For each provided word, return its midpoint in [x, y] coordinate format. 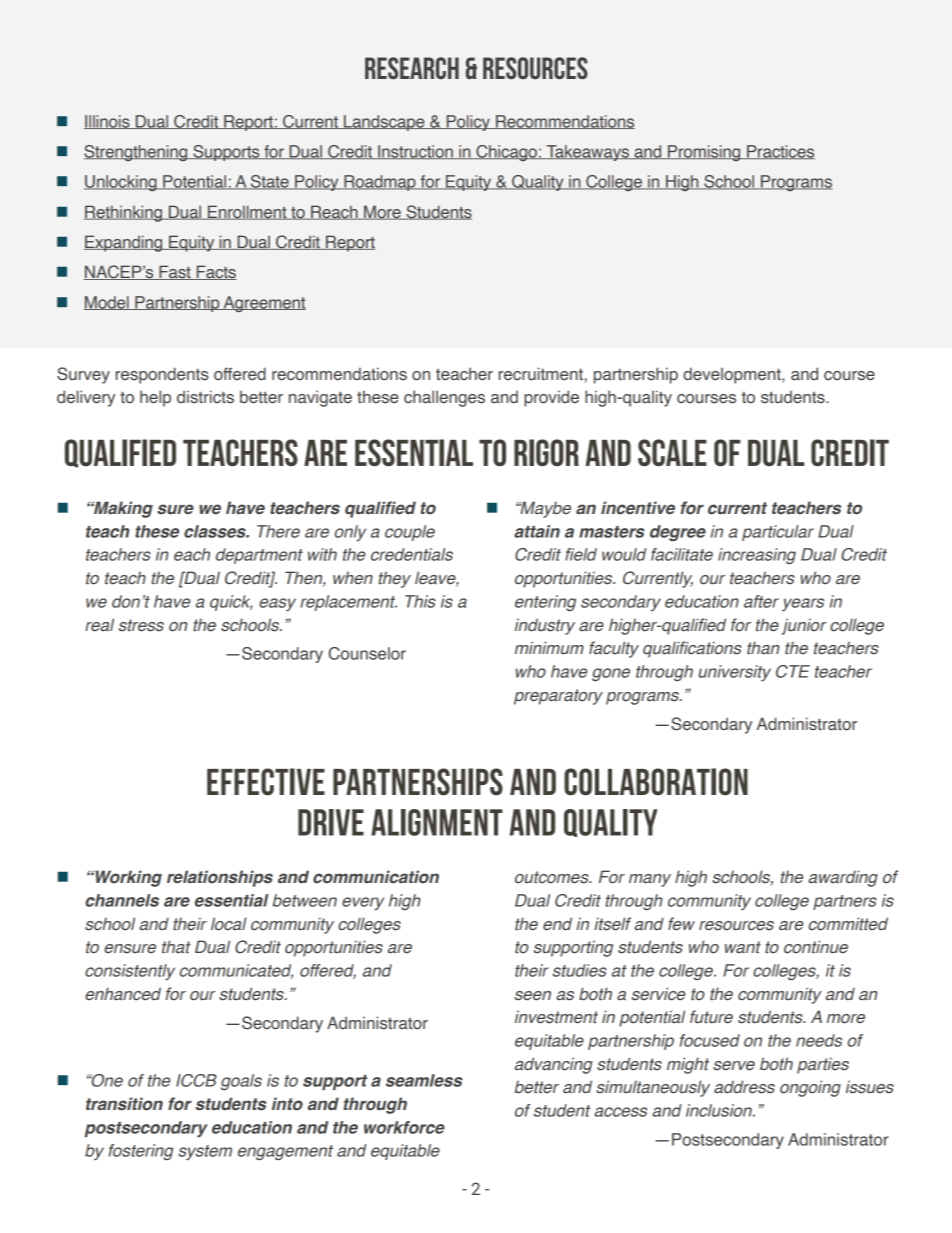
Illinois [108, 122]
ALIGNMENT [437, 822]
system [205, 1152]
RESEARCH [412, 68]
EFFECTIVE [266, 782]
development [733, 375]
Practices [780, 152]
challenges [444, 398]
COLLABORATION [656, 782]
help [155, 398]
